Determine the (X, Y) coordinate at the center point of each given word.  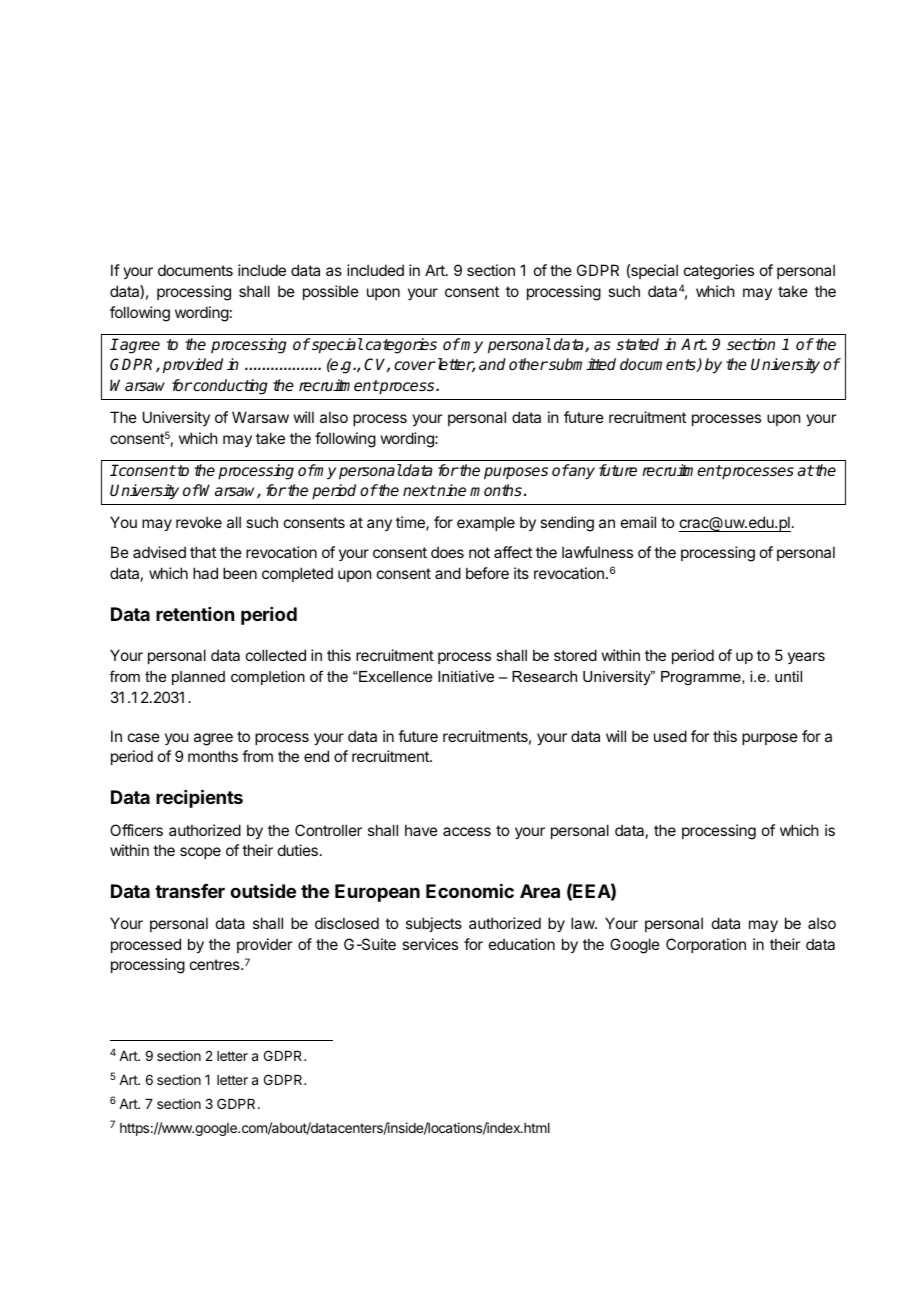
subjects (434, 924)
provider (264, 945)
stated (637, 344)
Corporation (706, 945)
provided (193, 366)
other (528, 364)
